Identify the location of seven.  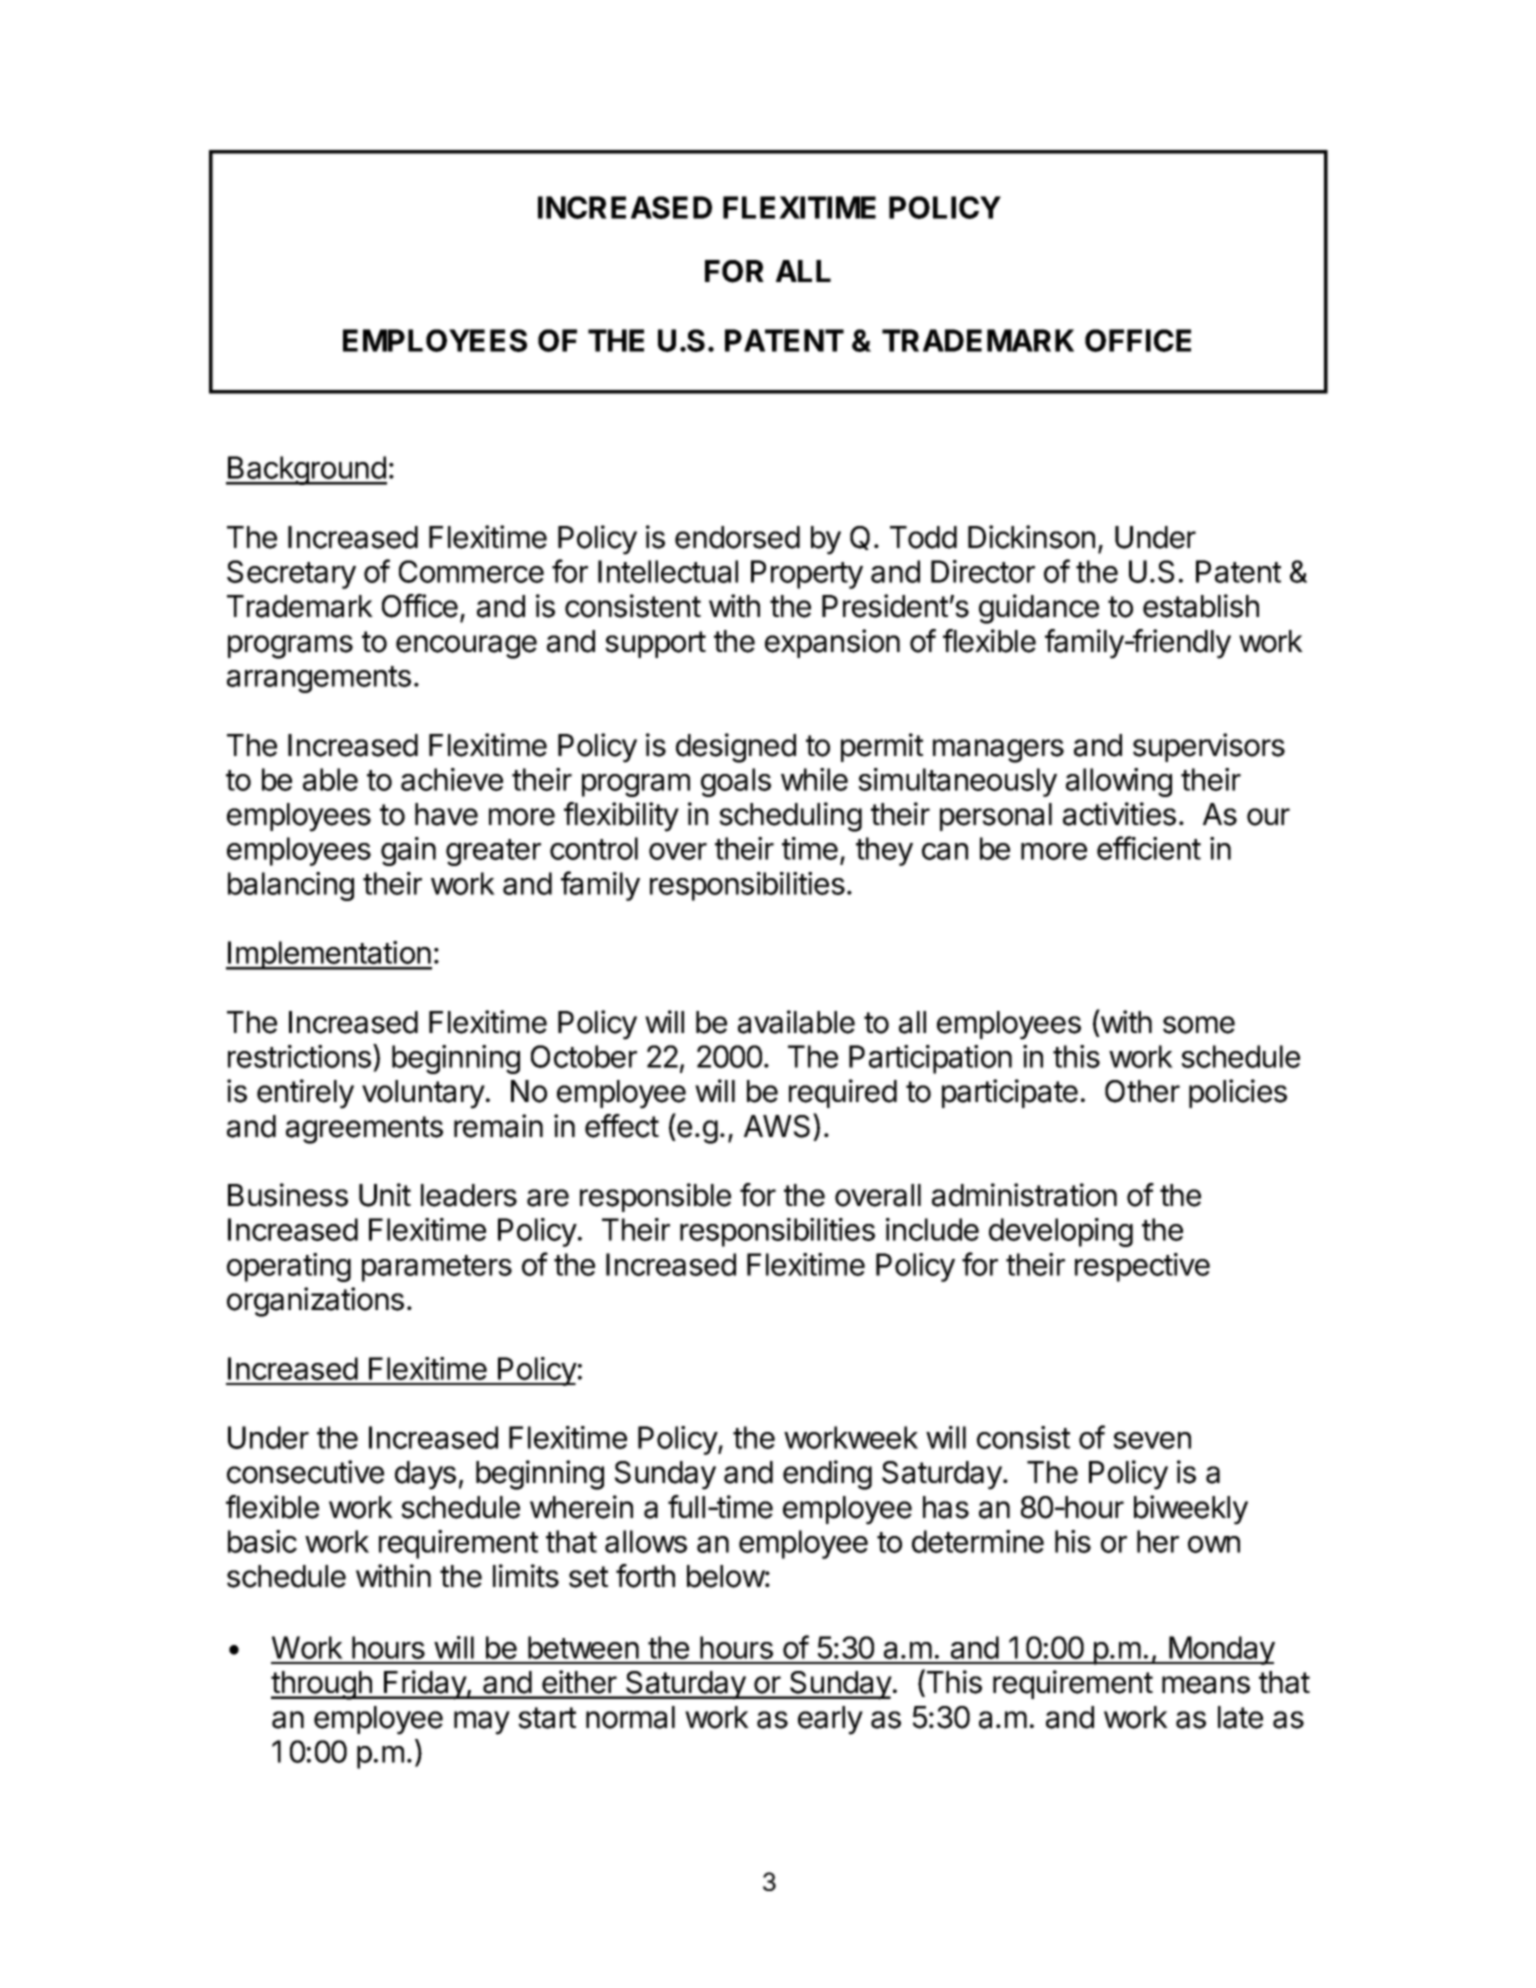
(1152, 1440).
